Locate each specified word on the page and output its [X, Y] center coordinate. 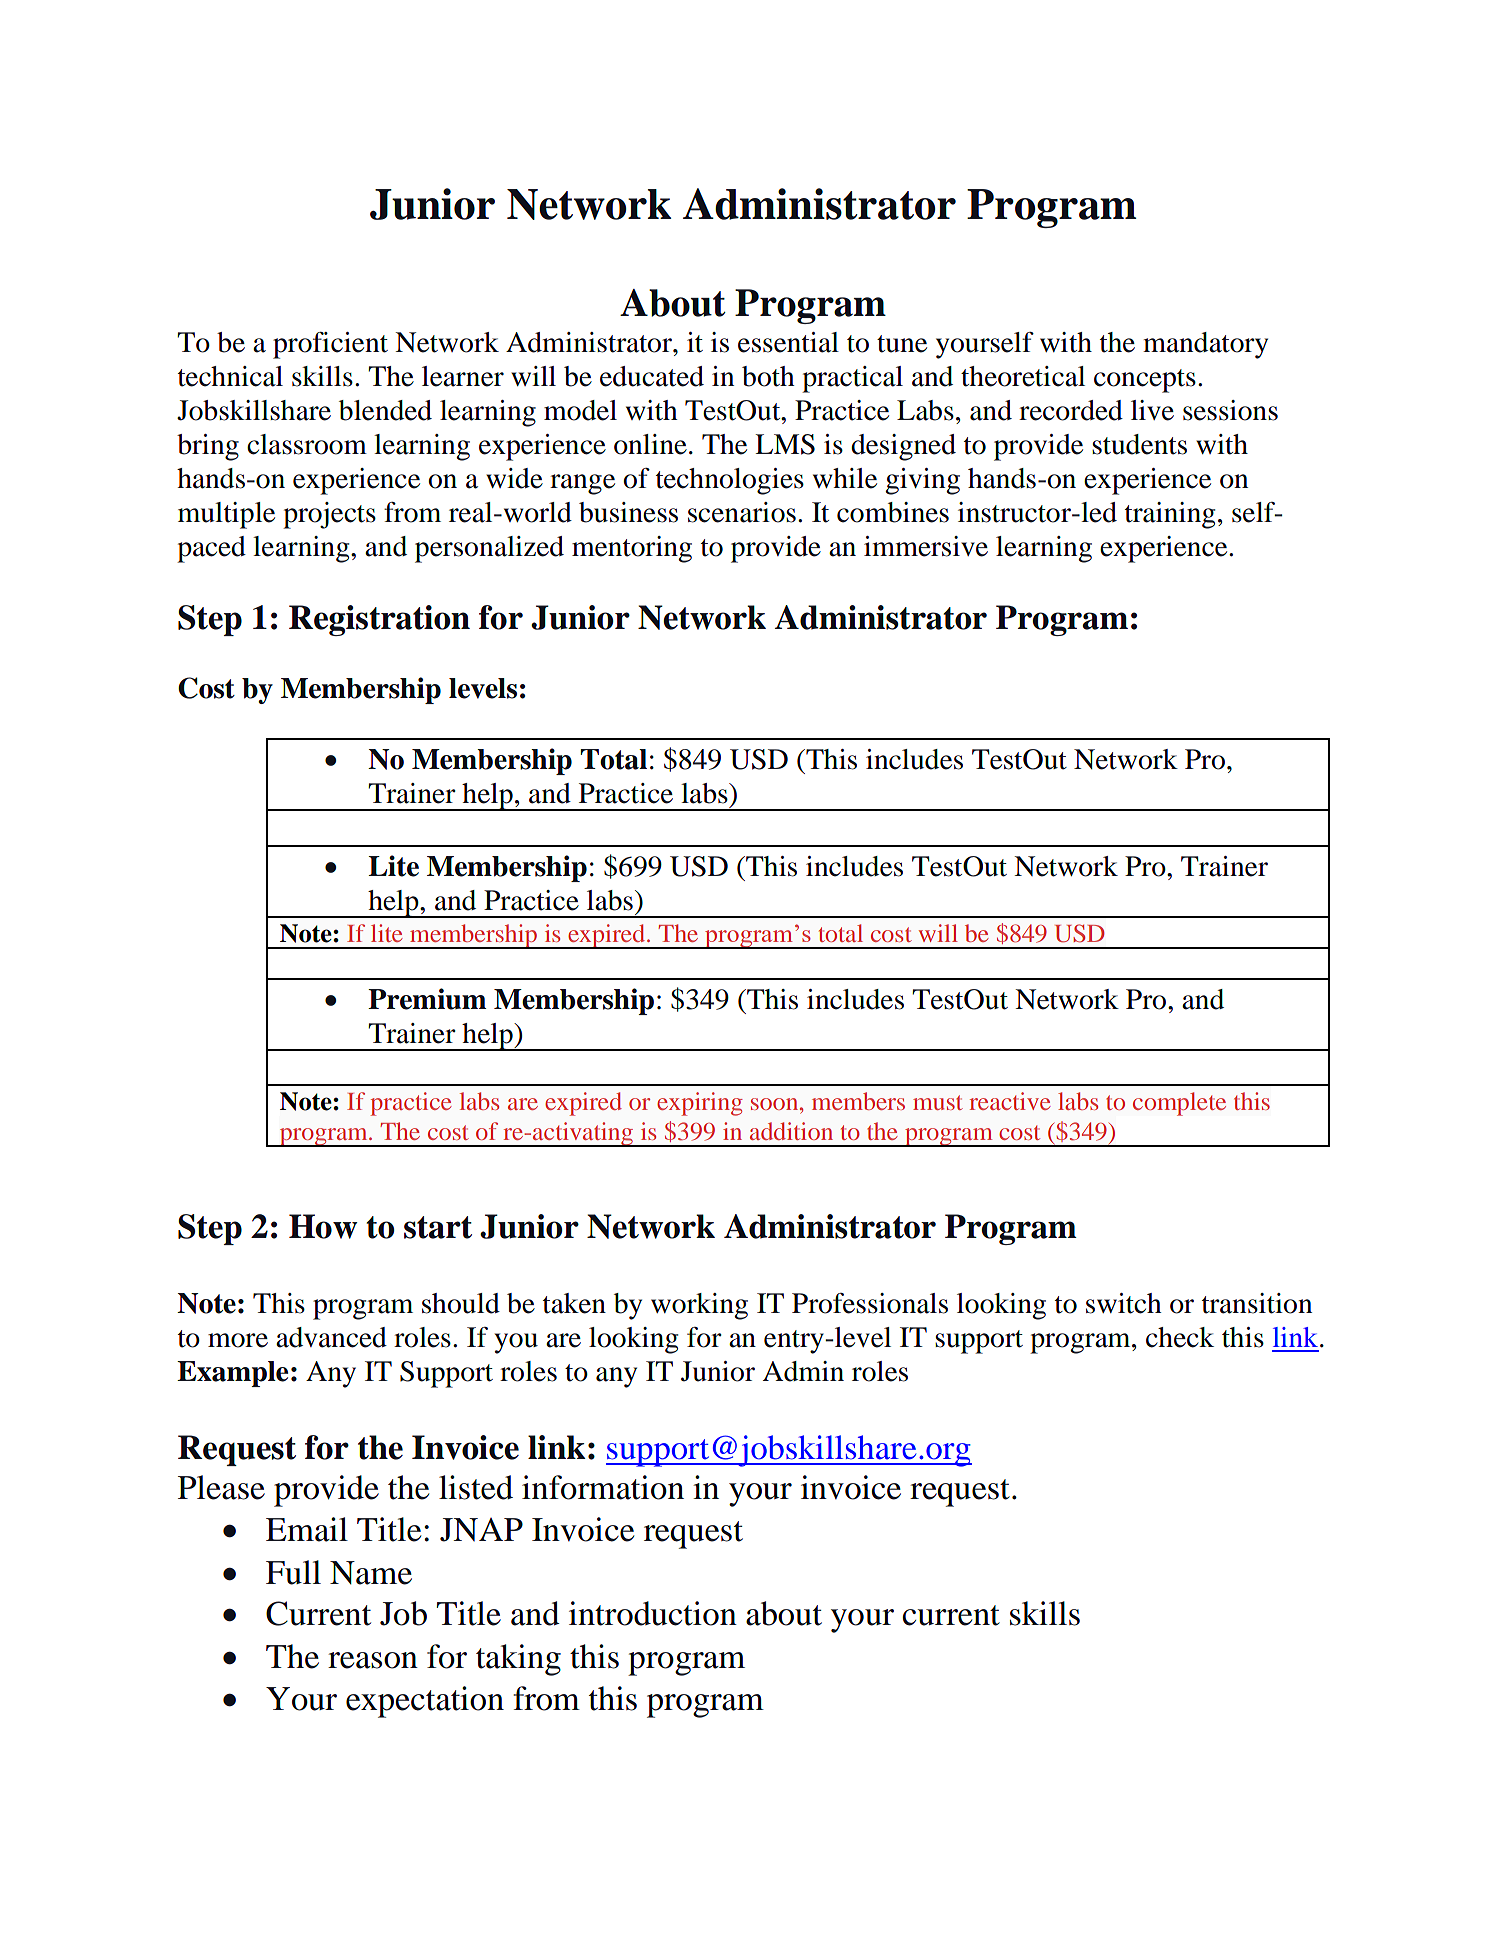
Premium [427, 999]
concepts [1145, 381]
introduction [653, 1613]
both [768, 376]
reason [373, 1660]
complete [1179, 1104]
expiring [700, 1104]
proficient [330, 345]
